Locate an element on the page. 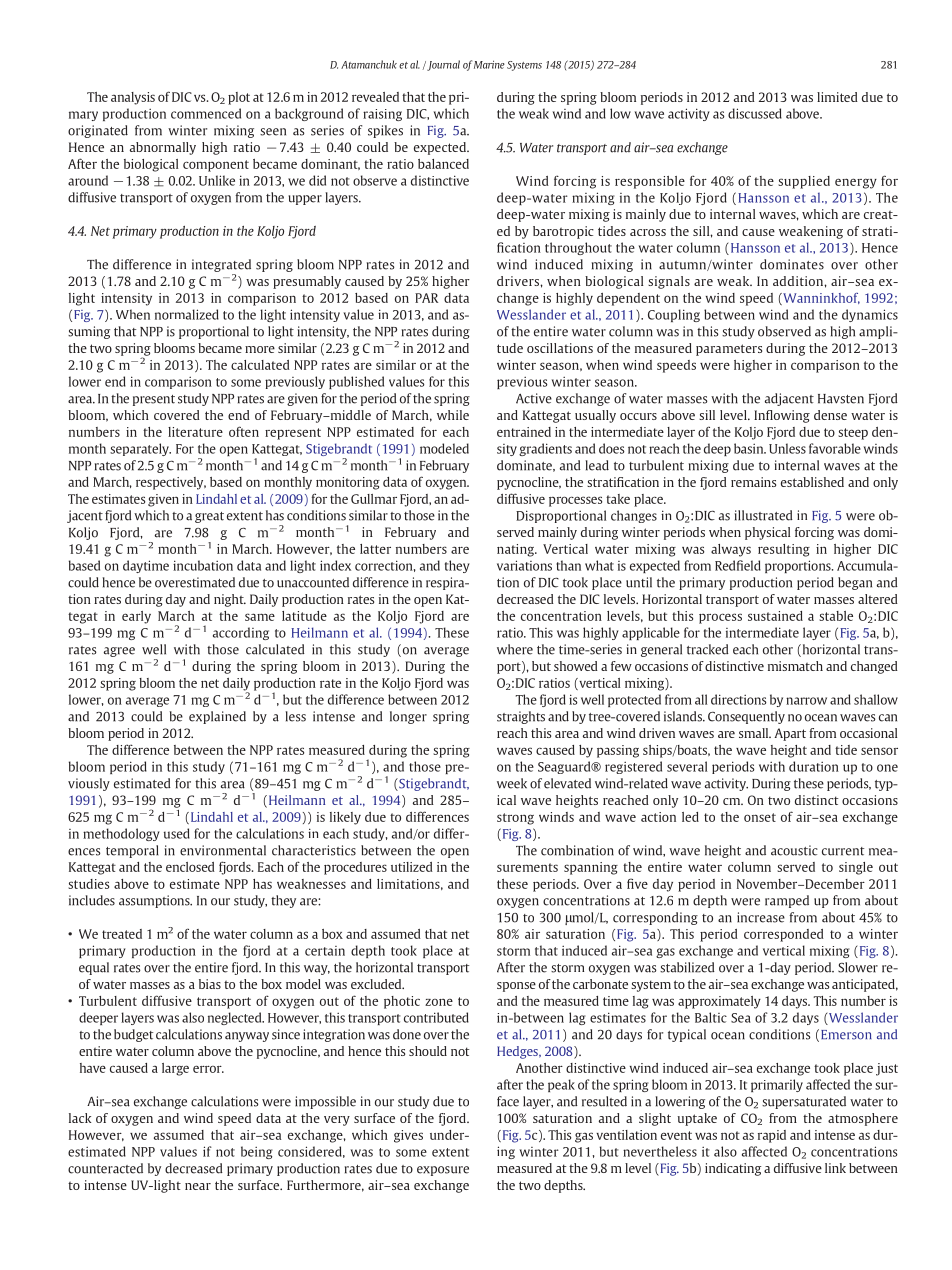 The image size is (952, 1270). where is located at coordinates (515, 649).
